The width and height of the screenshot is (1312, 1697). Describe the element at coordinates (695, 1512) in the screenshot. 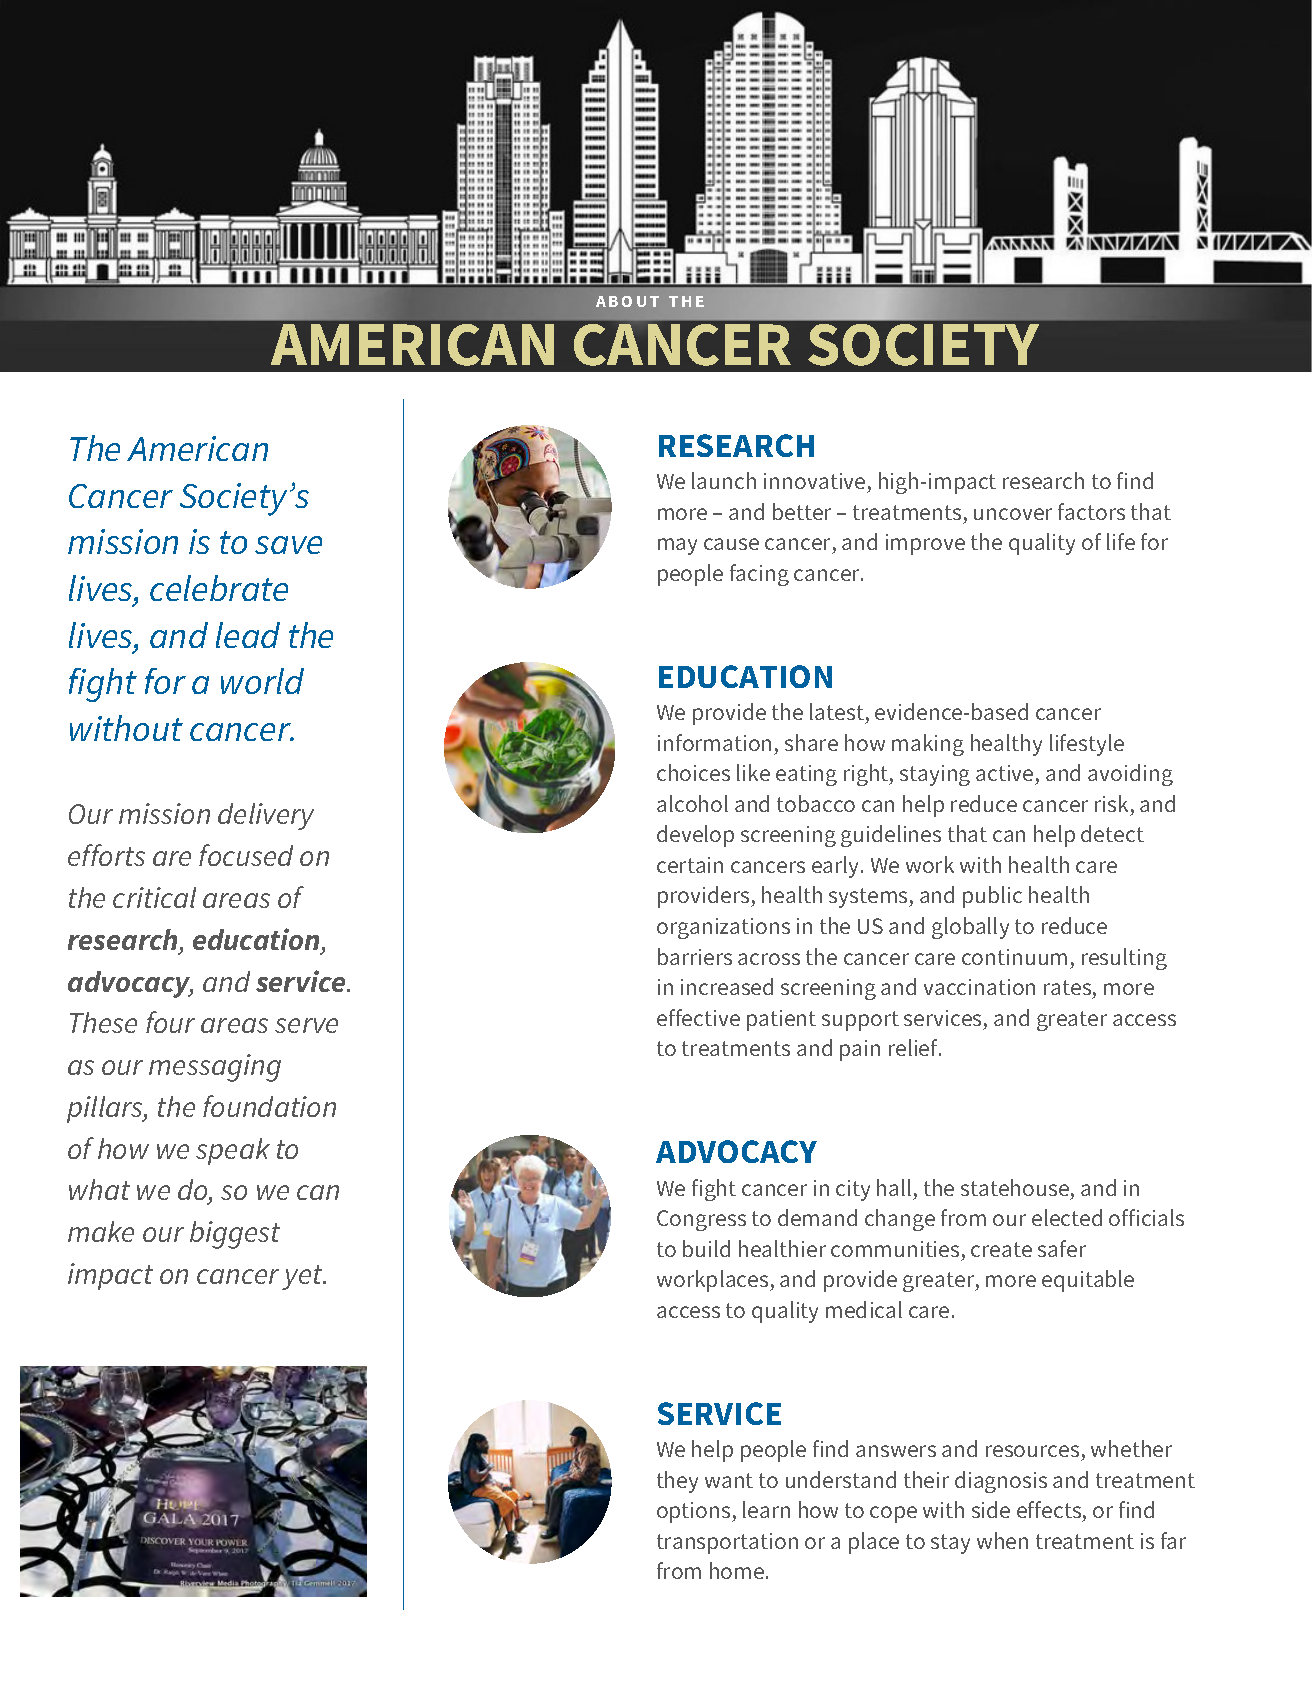

I see `options` at that location.
